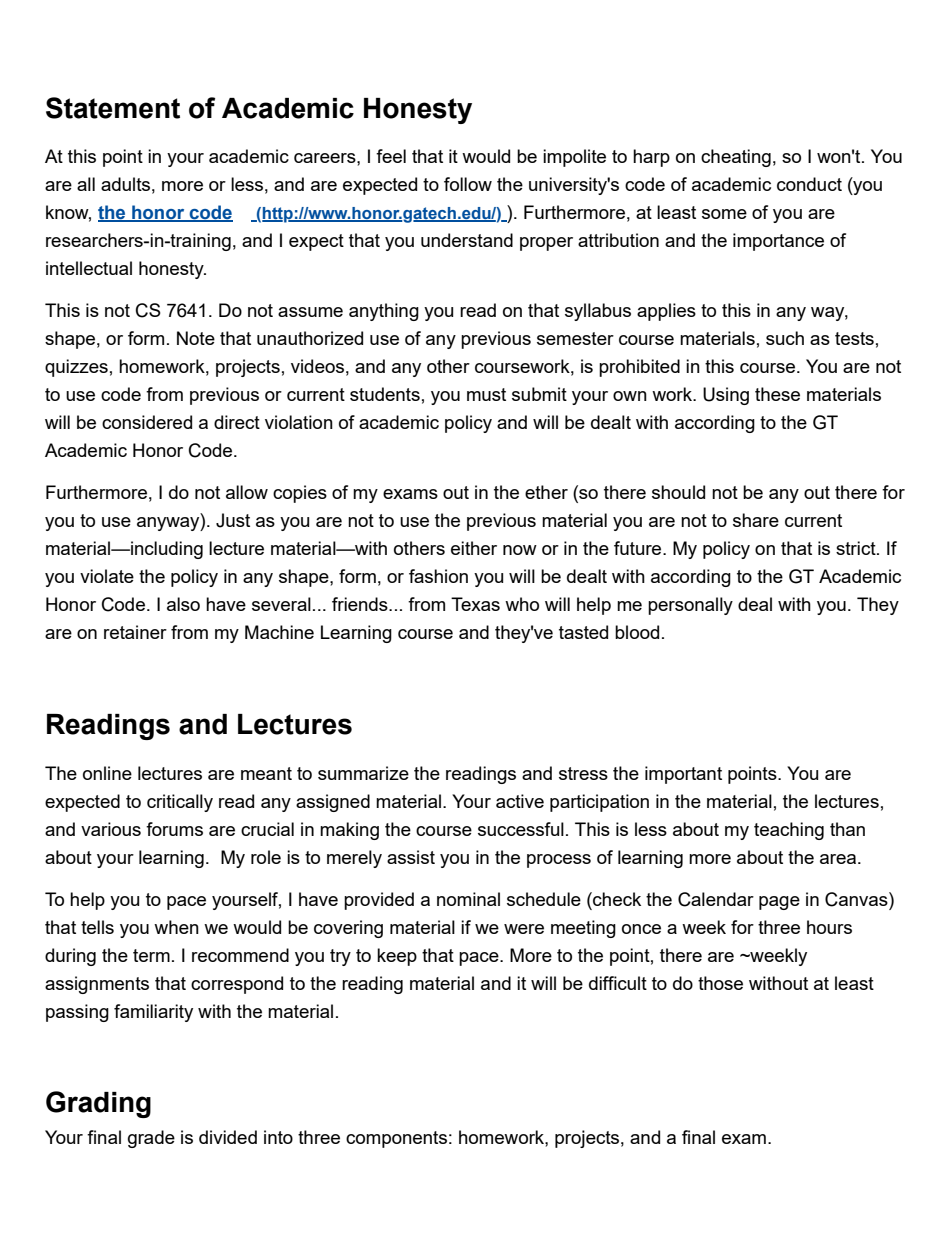 This page has width=952, height=1233. I want to click on personally, so click(690, 606).
